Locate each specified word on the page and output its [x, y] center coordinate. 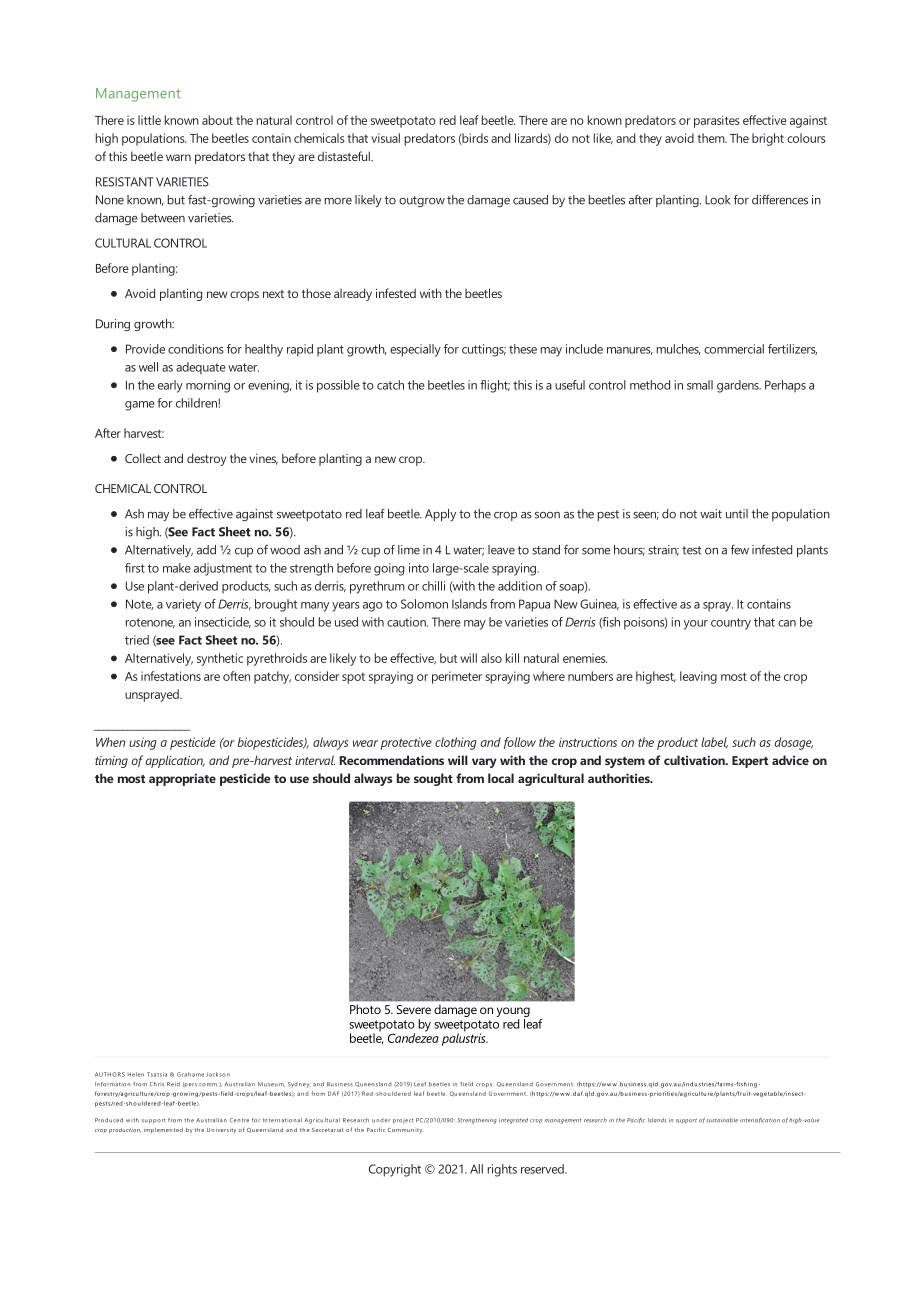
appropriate [182, 779]
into [419, 568]
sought [433, 779]
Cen [235, 1120]
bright [768, 139]
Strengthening [477, 1121]
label [714, 743]
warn [178, 157]
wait [711, 514]
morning [208, 386]
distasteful [345, 156]
